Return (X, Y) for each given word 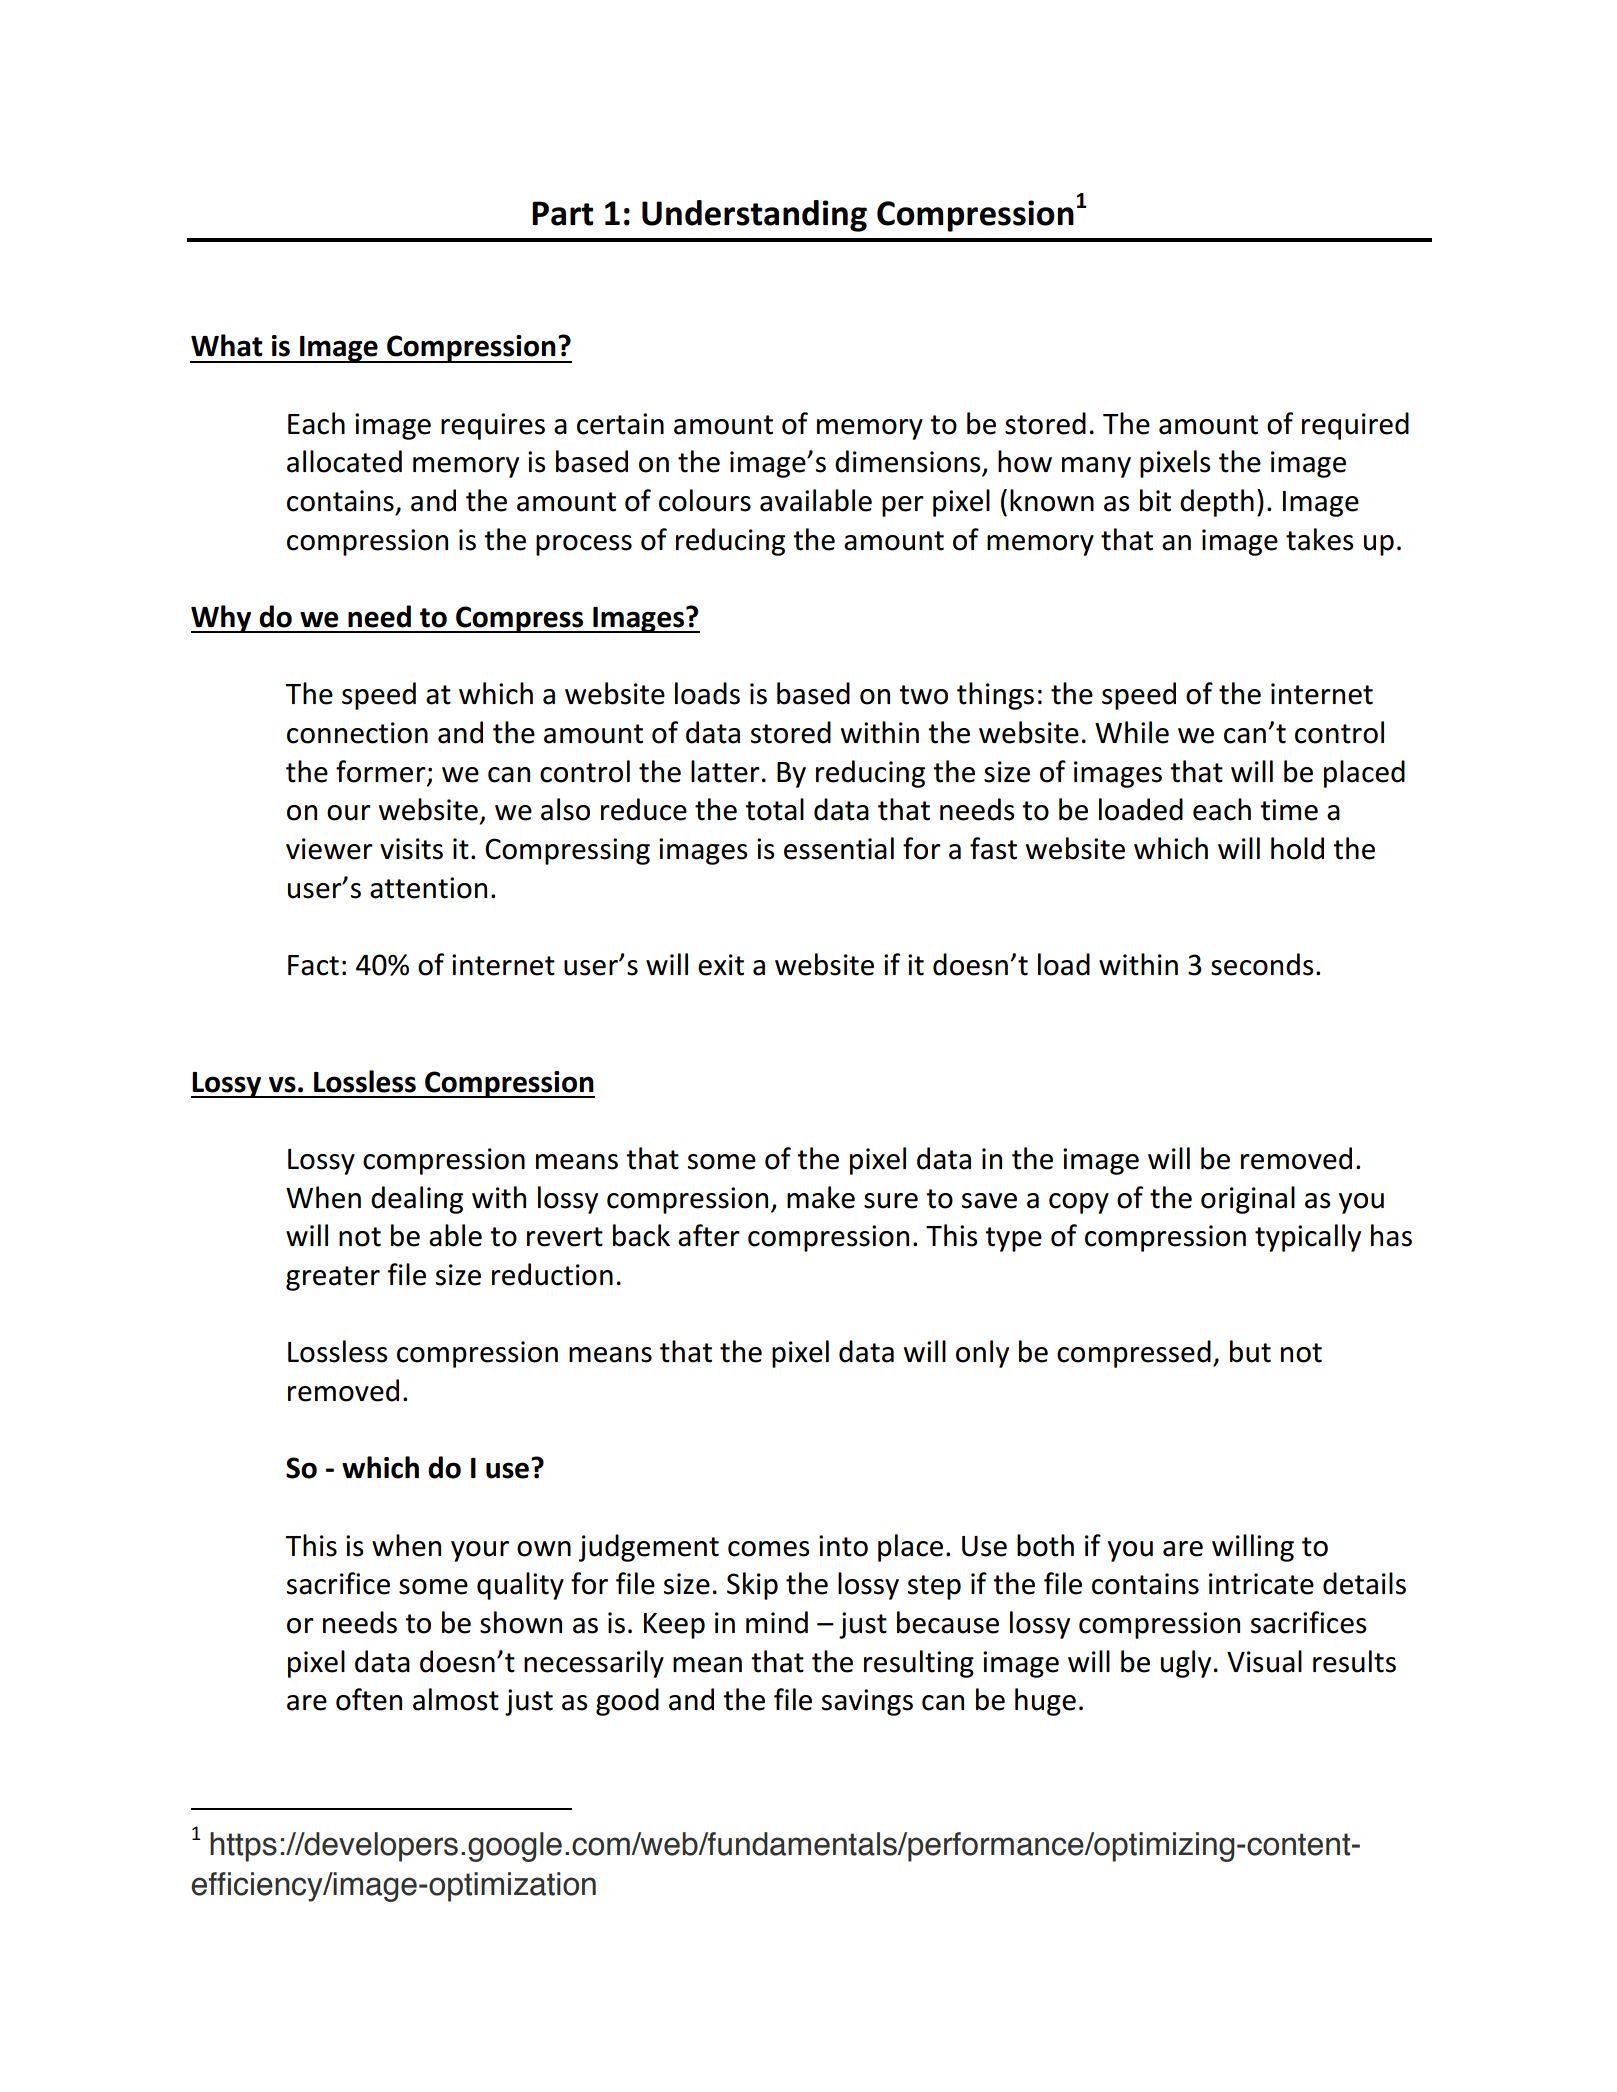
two (923, 695)
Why (222, 619)
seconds (1262, 964)
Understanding (754, 216)
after (709, 1235)
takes (1320, 539)
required (1355, 426)
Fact (313, 965)
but (1250, 1351)
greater (333, 1278)
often (369, 1699)
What (227, 345)
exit (721, 965)
